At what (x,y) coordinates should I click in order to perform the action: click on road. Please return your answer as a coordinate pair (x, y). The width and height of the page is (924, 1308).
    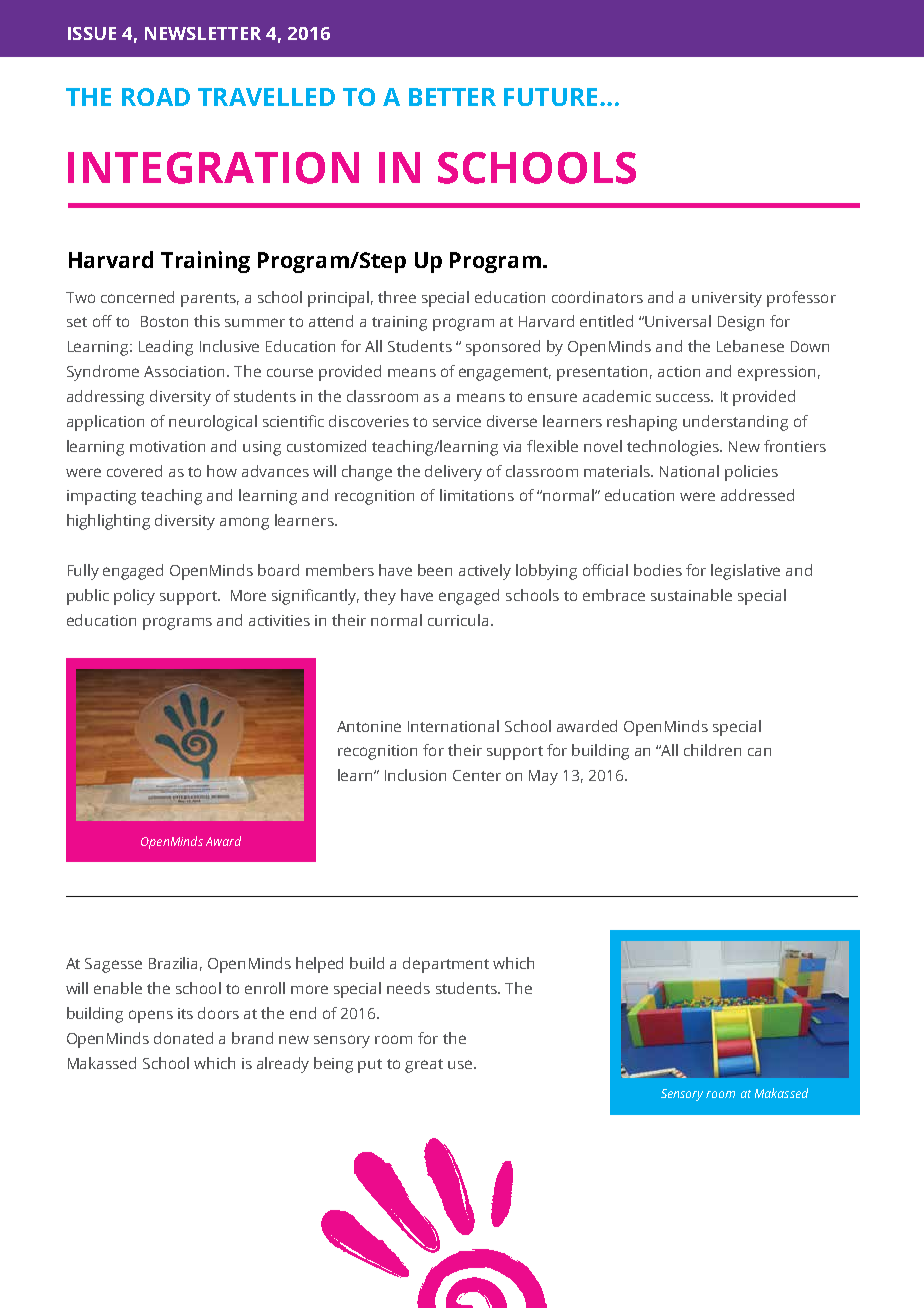
    Looking at the image, I should click on (156, 97).
